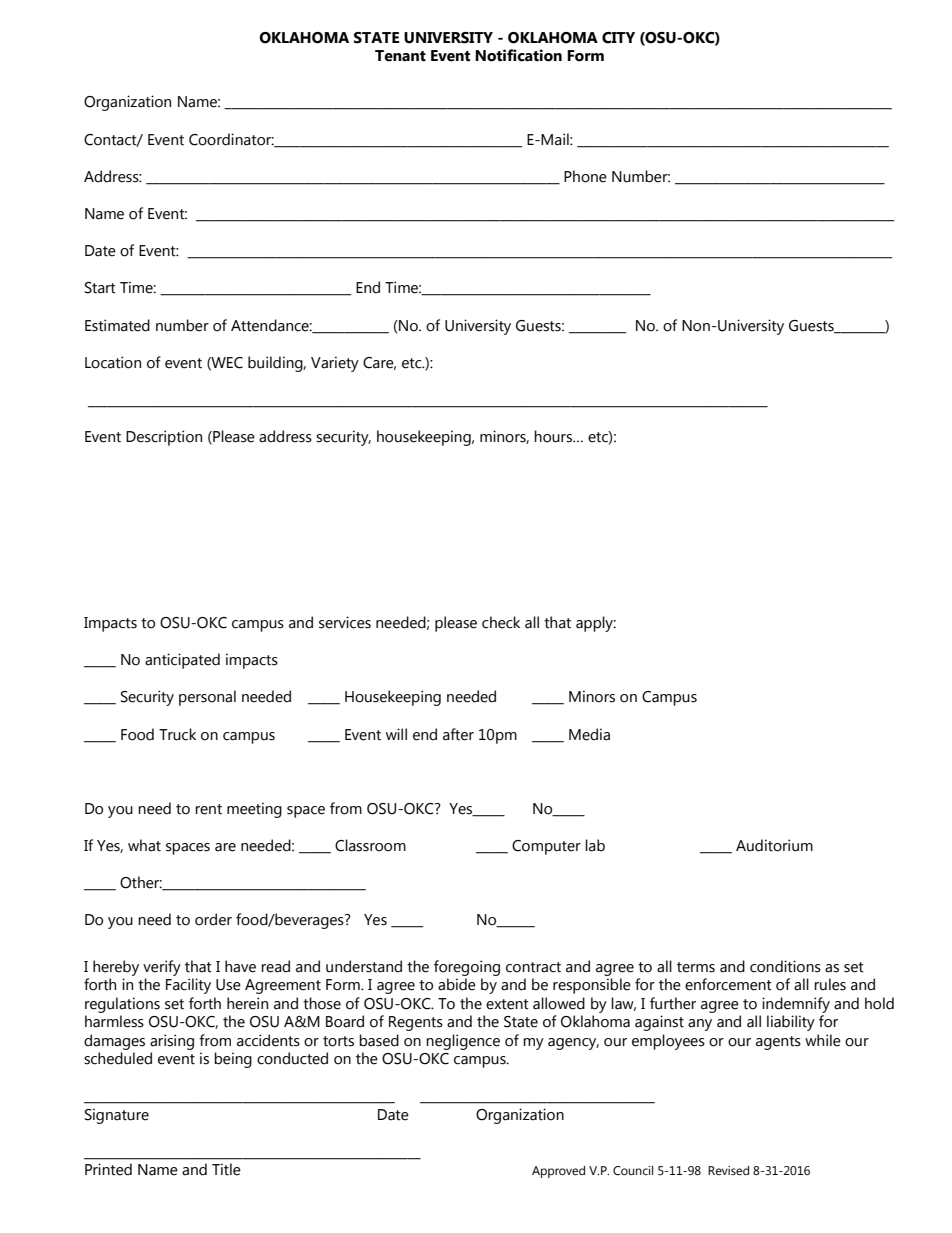 This image has width=952, height=1233. Describe the element at coordinates (558, 1172) in the image. I see `Approved` at that location.
